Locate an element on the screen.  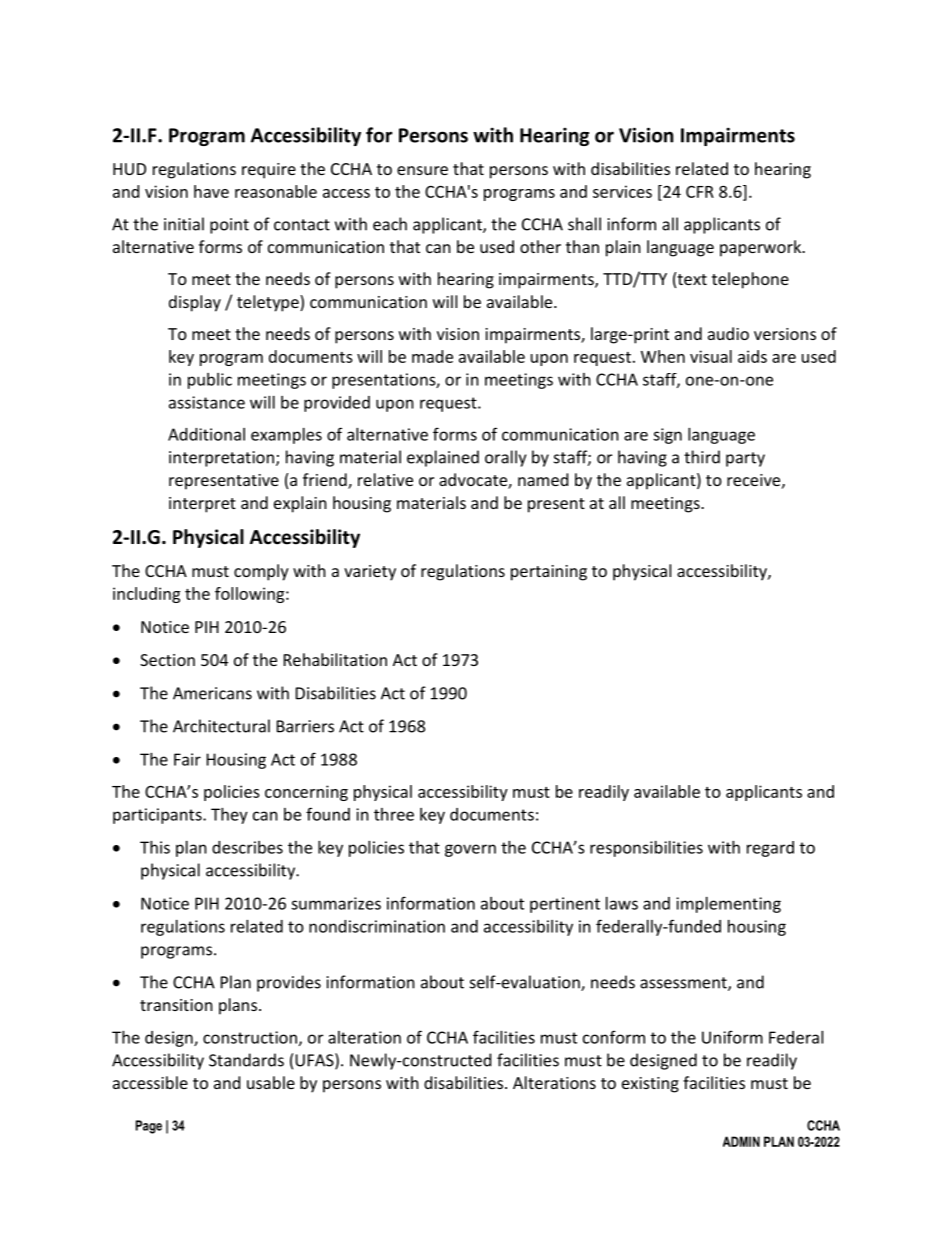
ensure is located at coordinates (422, 170).
